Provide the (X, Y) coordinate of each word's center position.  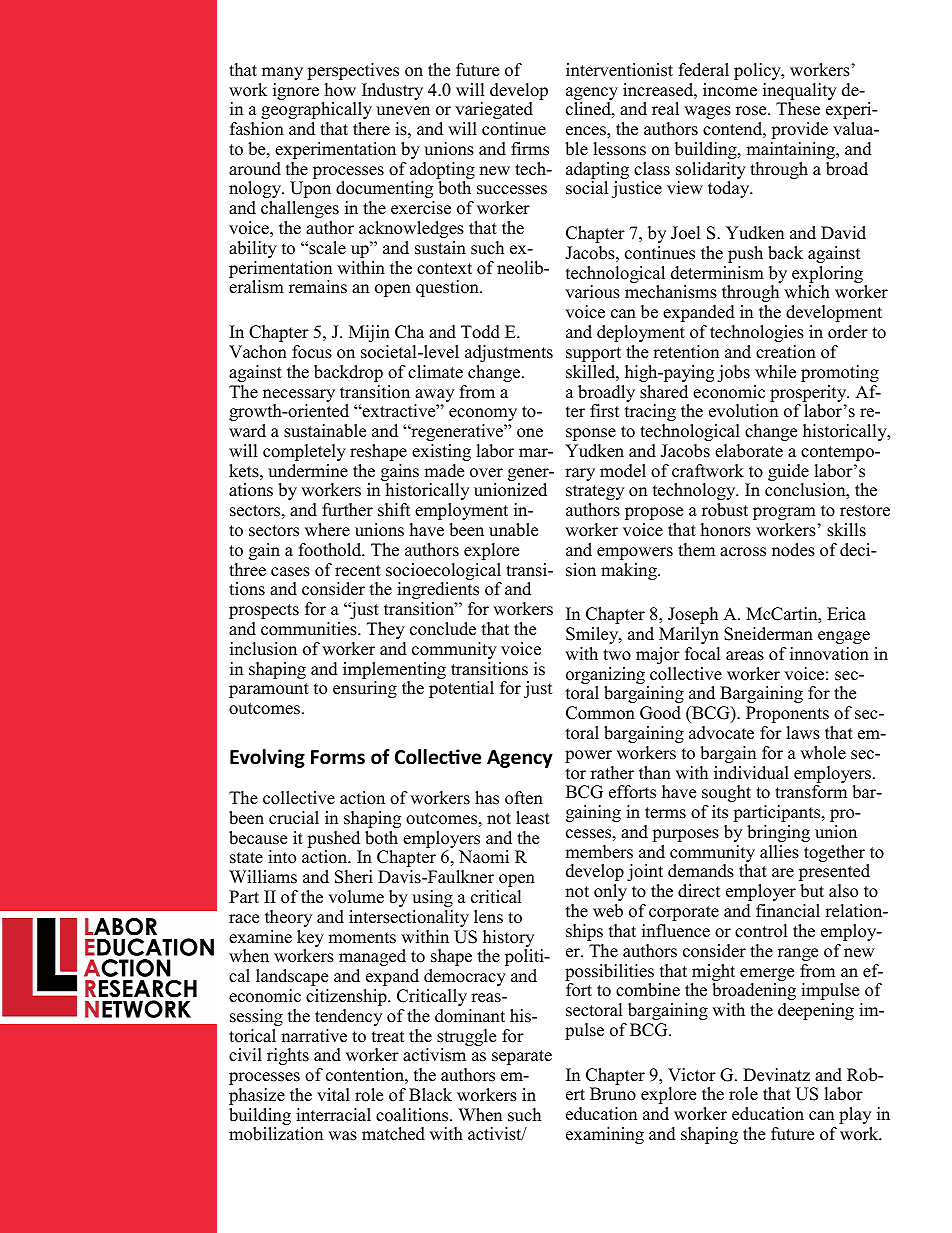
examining (605, 1135)
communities (310, 629)
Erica (846, 614)
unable (513, 530)
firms (530, 149)
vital (333, 1094)
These (798, 109)
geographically (316, 110)
